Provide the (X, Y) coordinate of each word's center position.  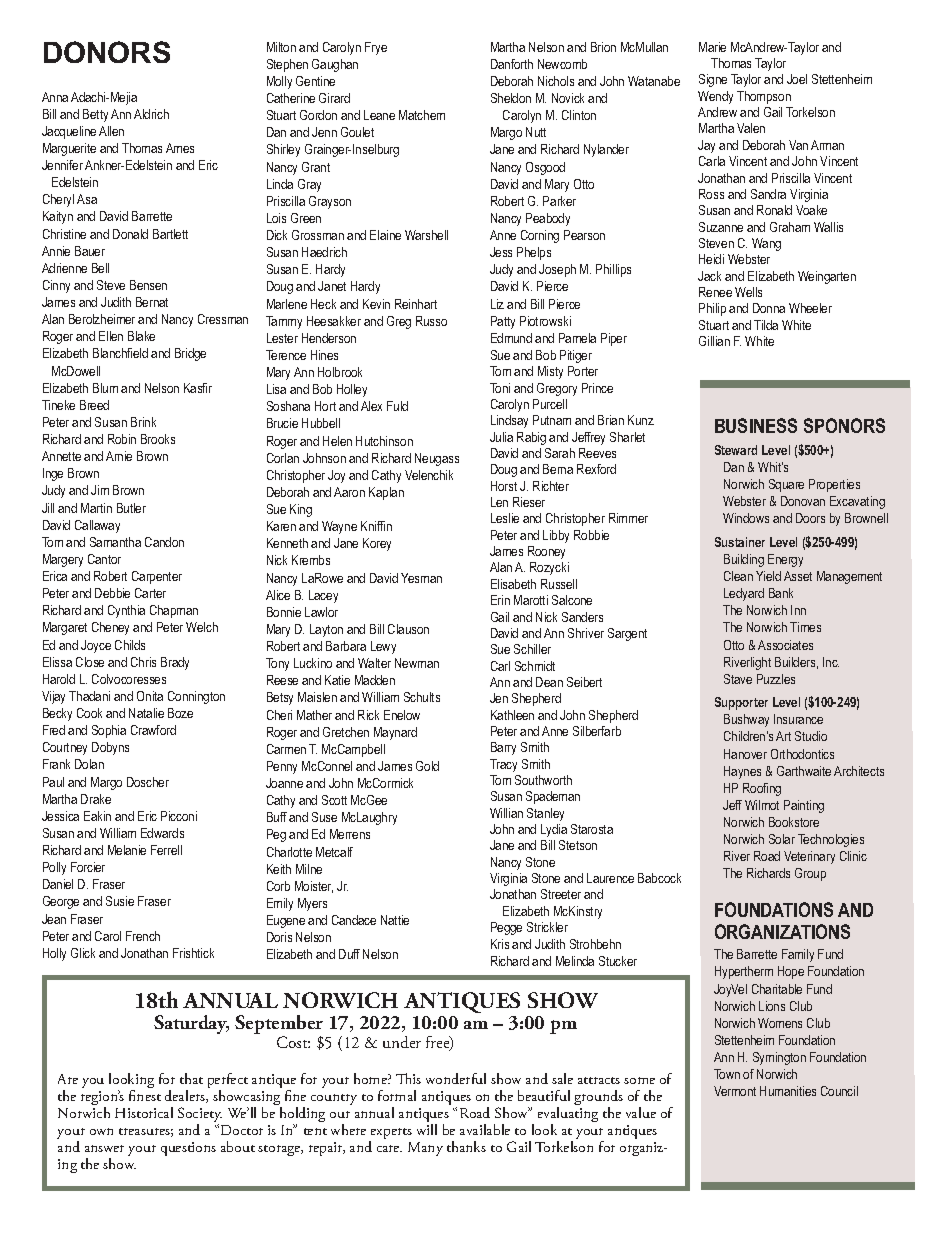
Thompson (764, 97)
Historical (144, 1112)
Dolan (89, 764)
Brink (143, 422)
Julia (501, 437)
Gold (427, 766)
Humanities (788, 1091)
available (485, 1129)
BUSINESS (756, 425)
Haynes (742, 772)
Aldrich (151, 114)
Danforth (512, 64)
